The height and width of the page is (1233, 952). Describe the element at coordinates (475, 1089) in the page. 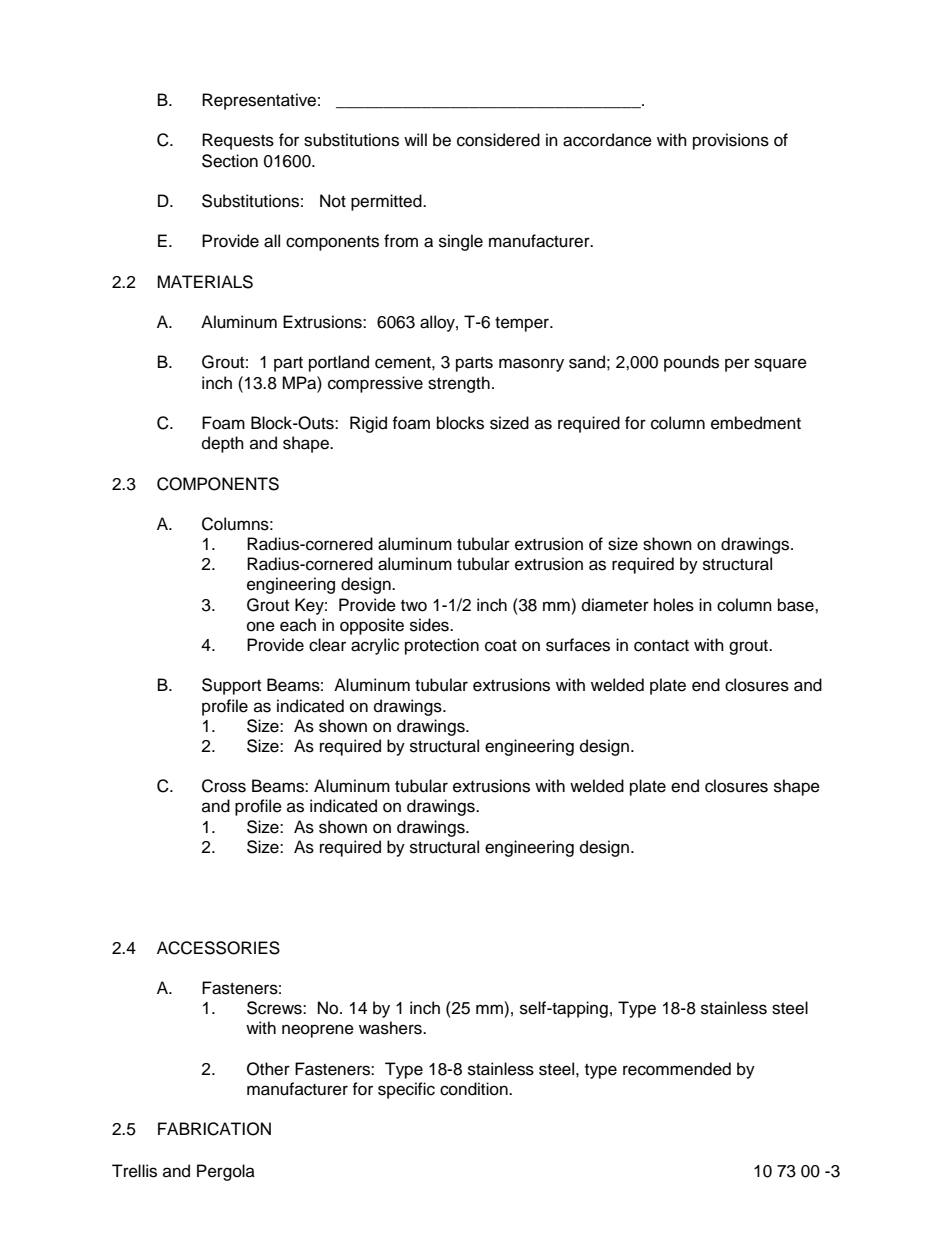

I see `condition` at that location.
